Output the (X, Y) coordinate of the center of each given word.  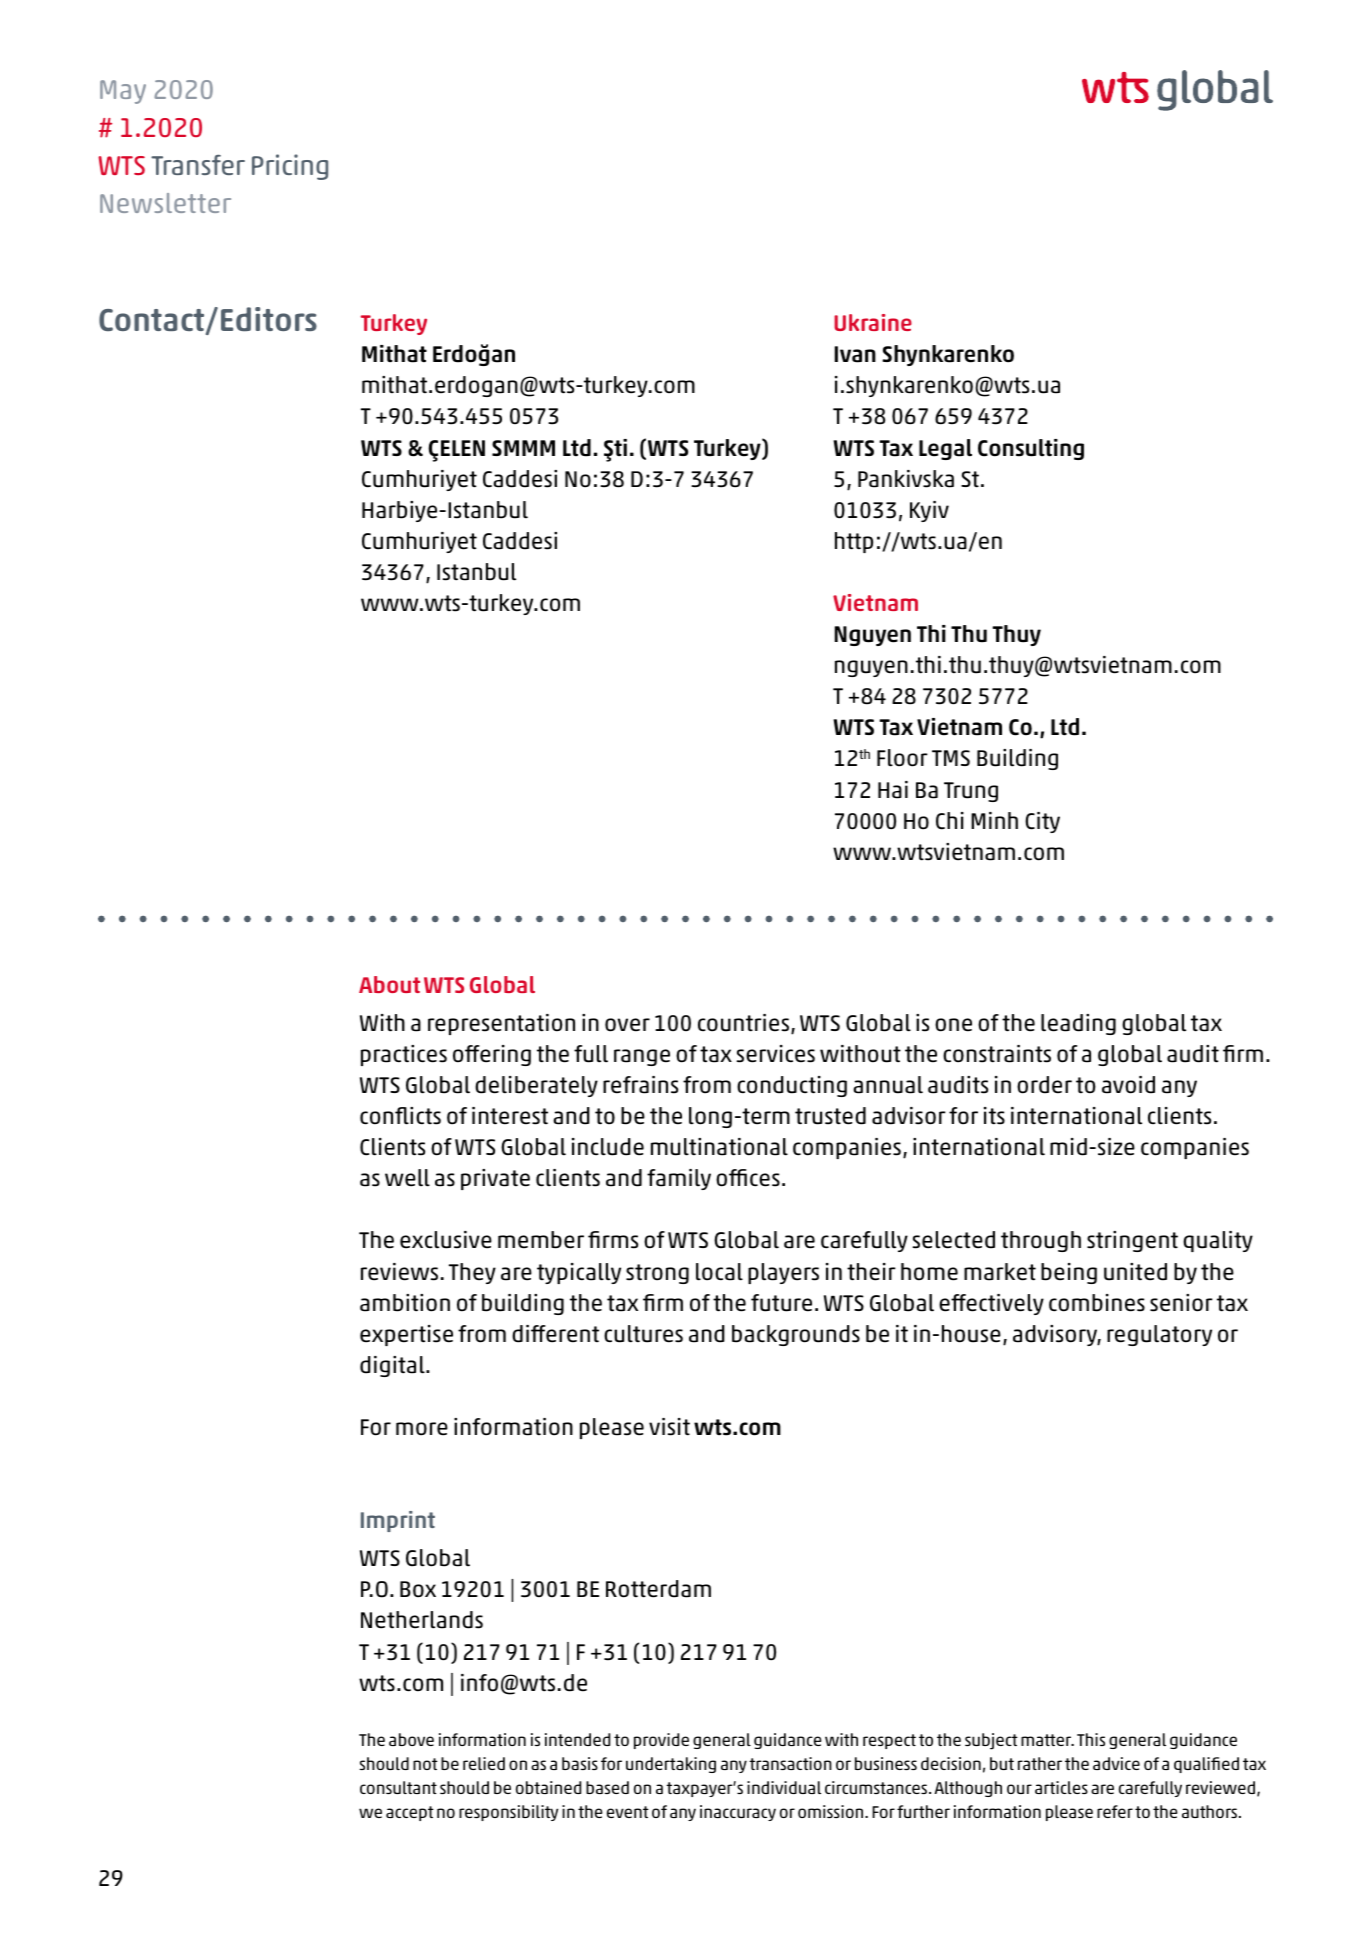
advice (1116, 1763)
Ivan (855, 354)
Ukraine (873, 322)
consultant (398, 1787)
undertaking (671, 1765)
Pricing (290, 167)
